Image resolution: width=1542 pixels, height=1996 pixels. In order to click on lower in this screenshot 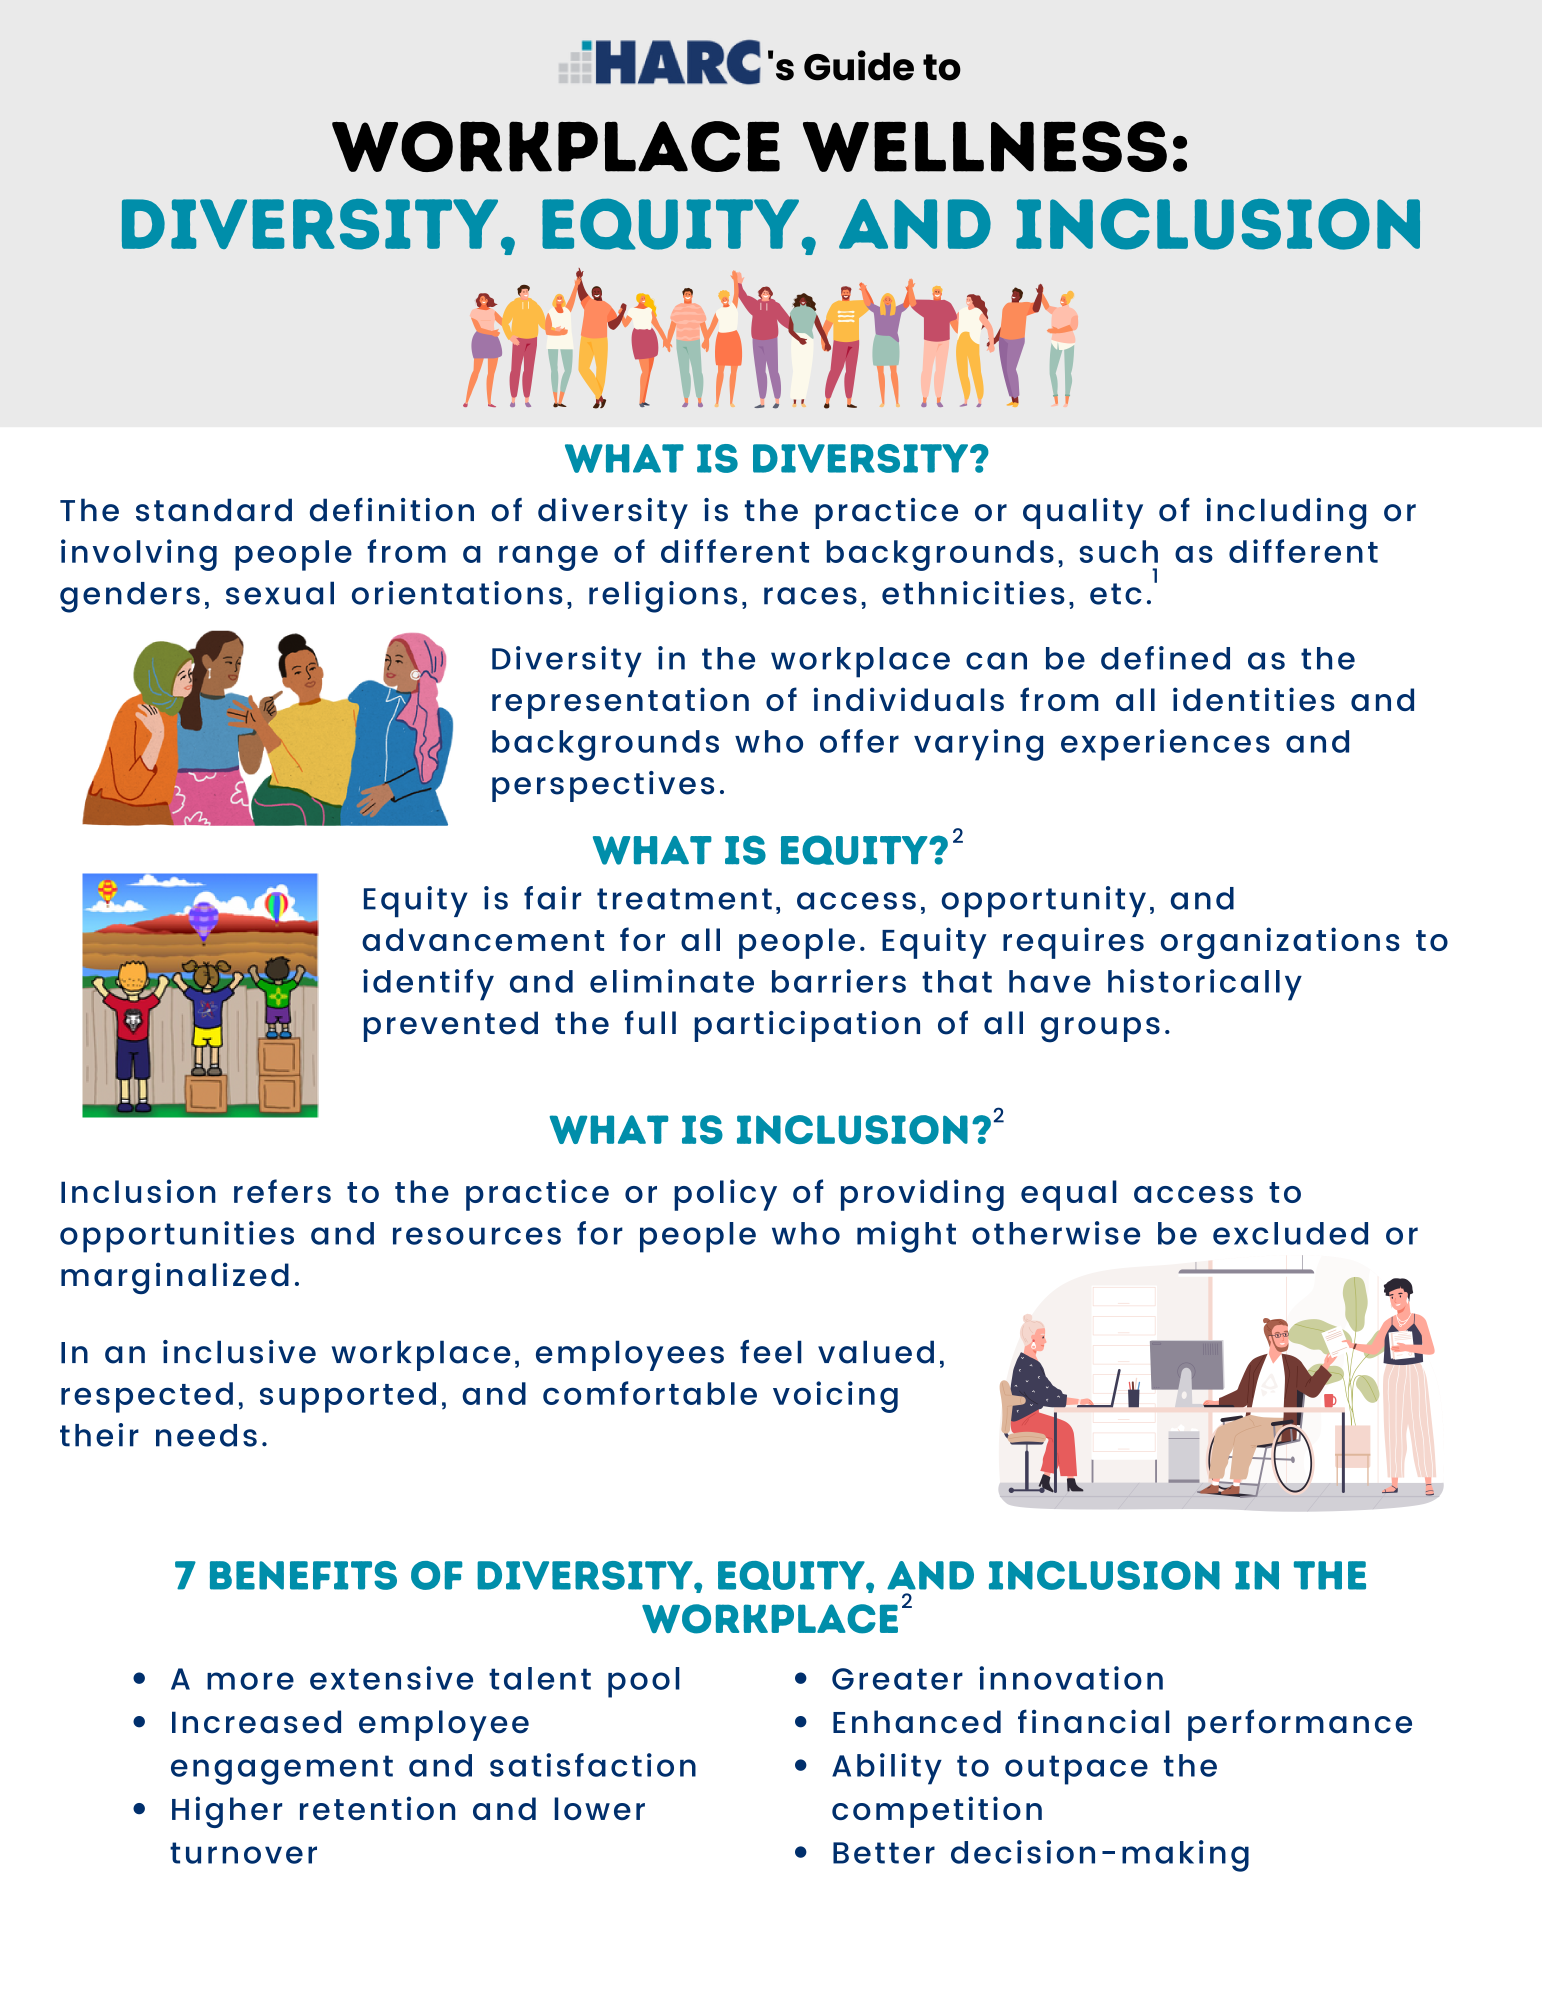, I will do `click(599, 1808)`.
